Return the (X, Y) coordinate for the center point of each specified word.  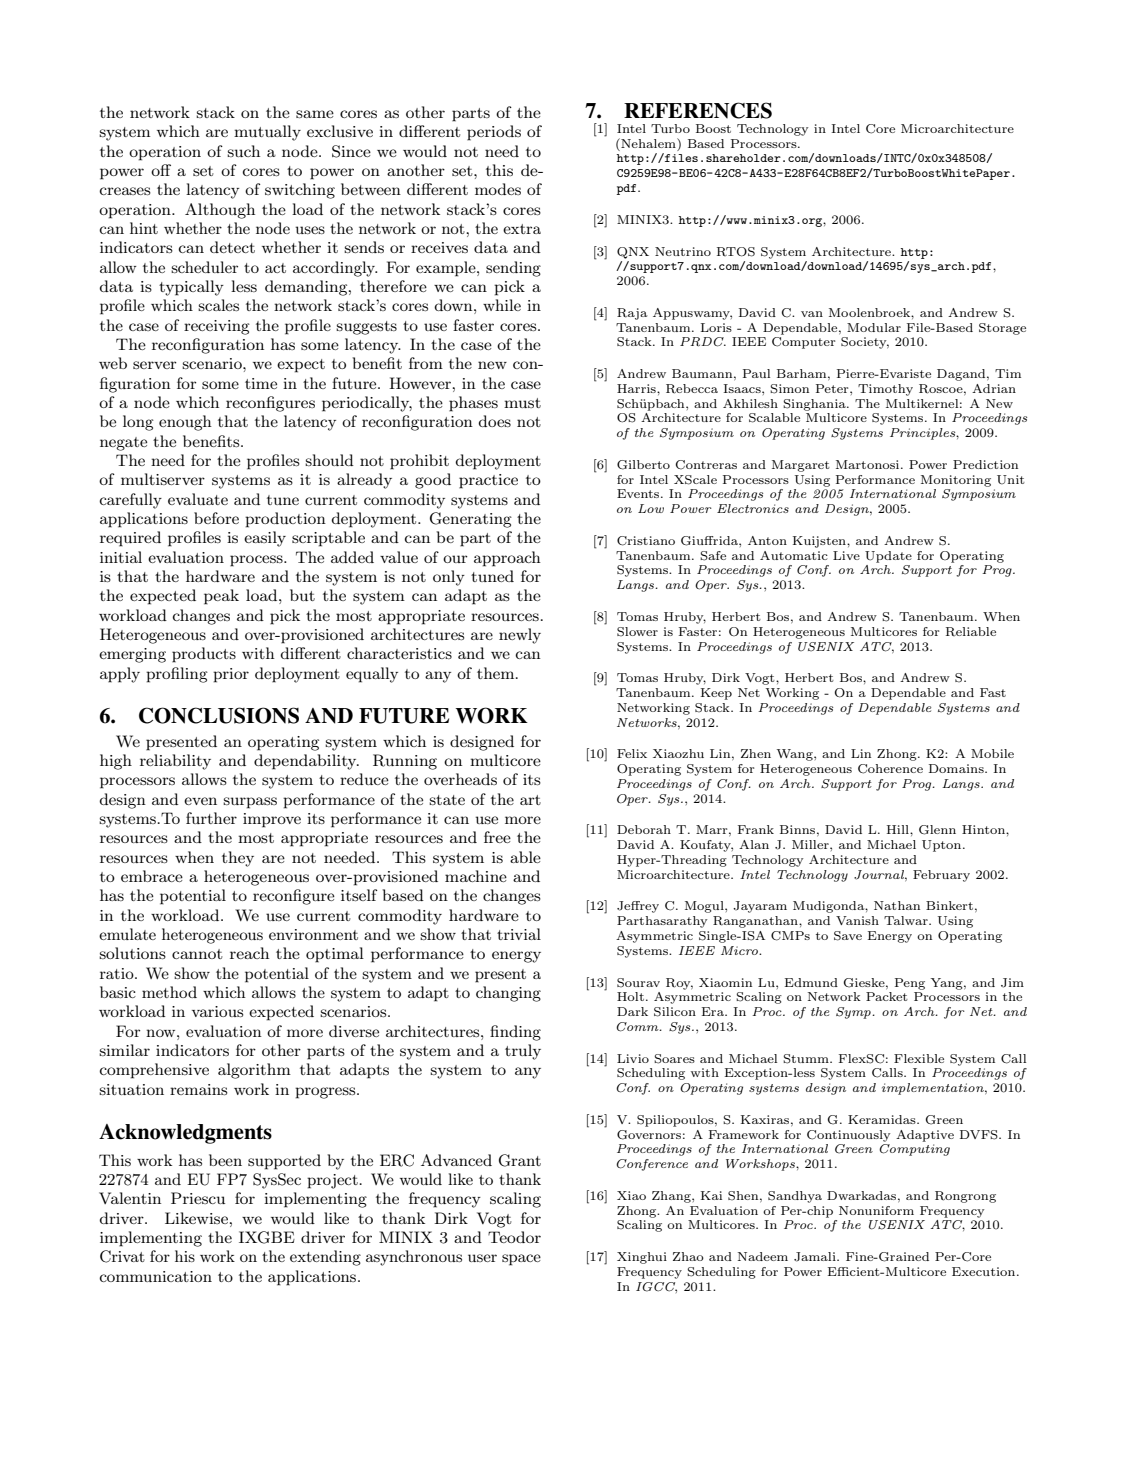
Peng (910, 984)
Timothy (885, 390)
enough (185, 423)
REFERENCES (698, 110)
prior (231, 675)
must (522, 403)
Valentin (130, 1198)
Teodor (514, 1237)
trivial (519, 934)
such (243, 151)
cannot (197, 954)
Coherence (890, 769)
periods (494, 133)
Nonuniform (876, 1210)
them (497, 673)
